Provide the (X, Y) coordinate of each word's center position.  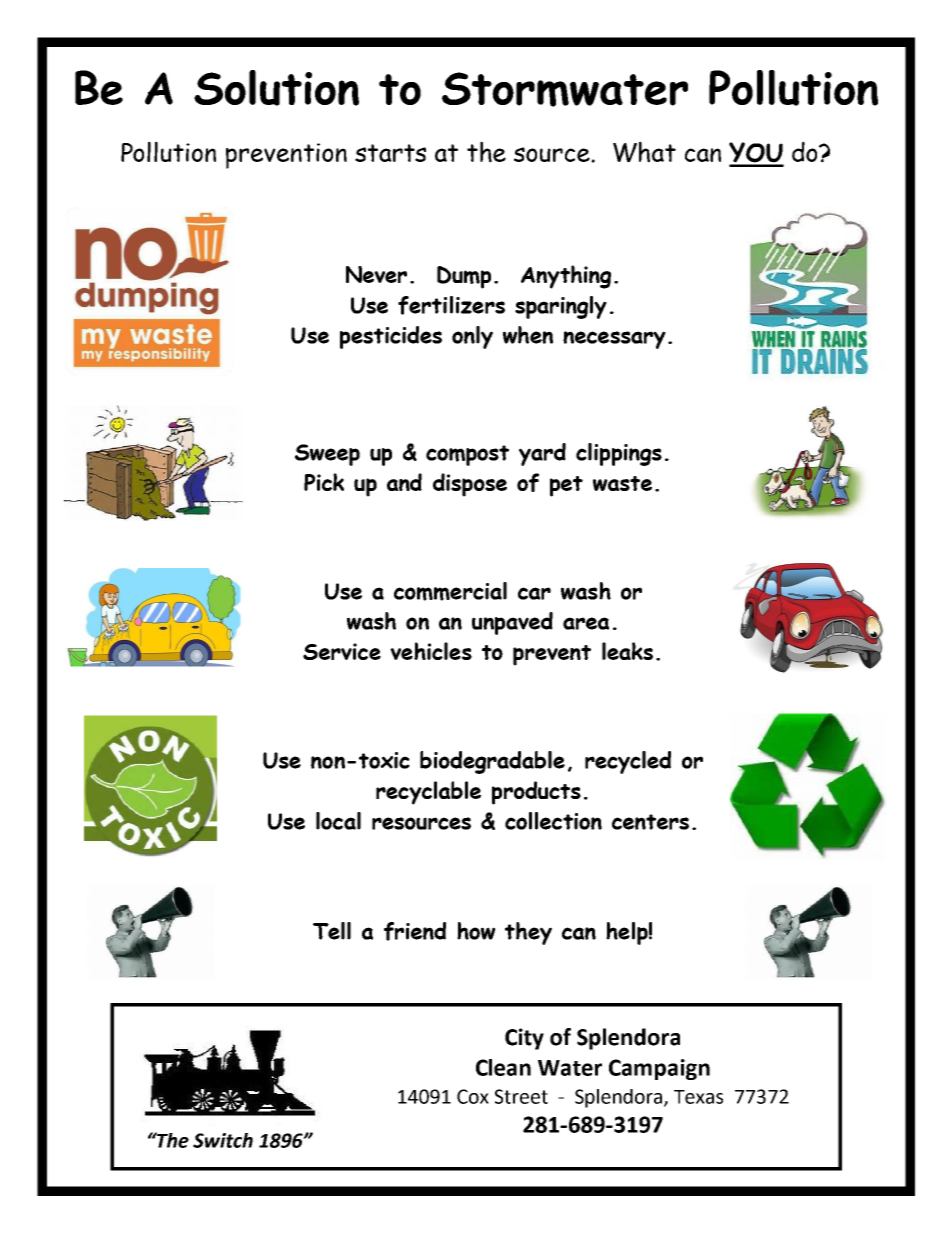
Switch (223, 1140)
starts (390, 153)
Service (342, 651)
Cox (473, 1096)
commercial (450, 591)
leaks (627, 651)
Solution (276, 88)
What (644, 152)
